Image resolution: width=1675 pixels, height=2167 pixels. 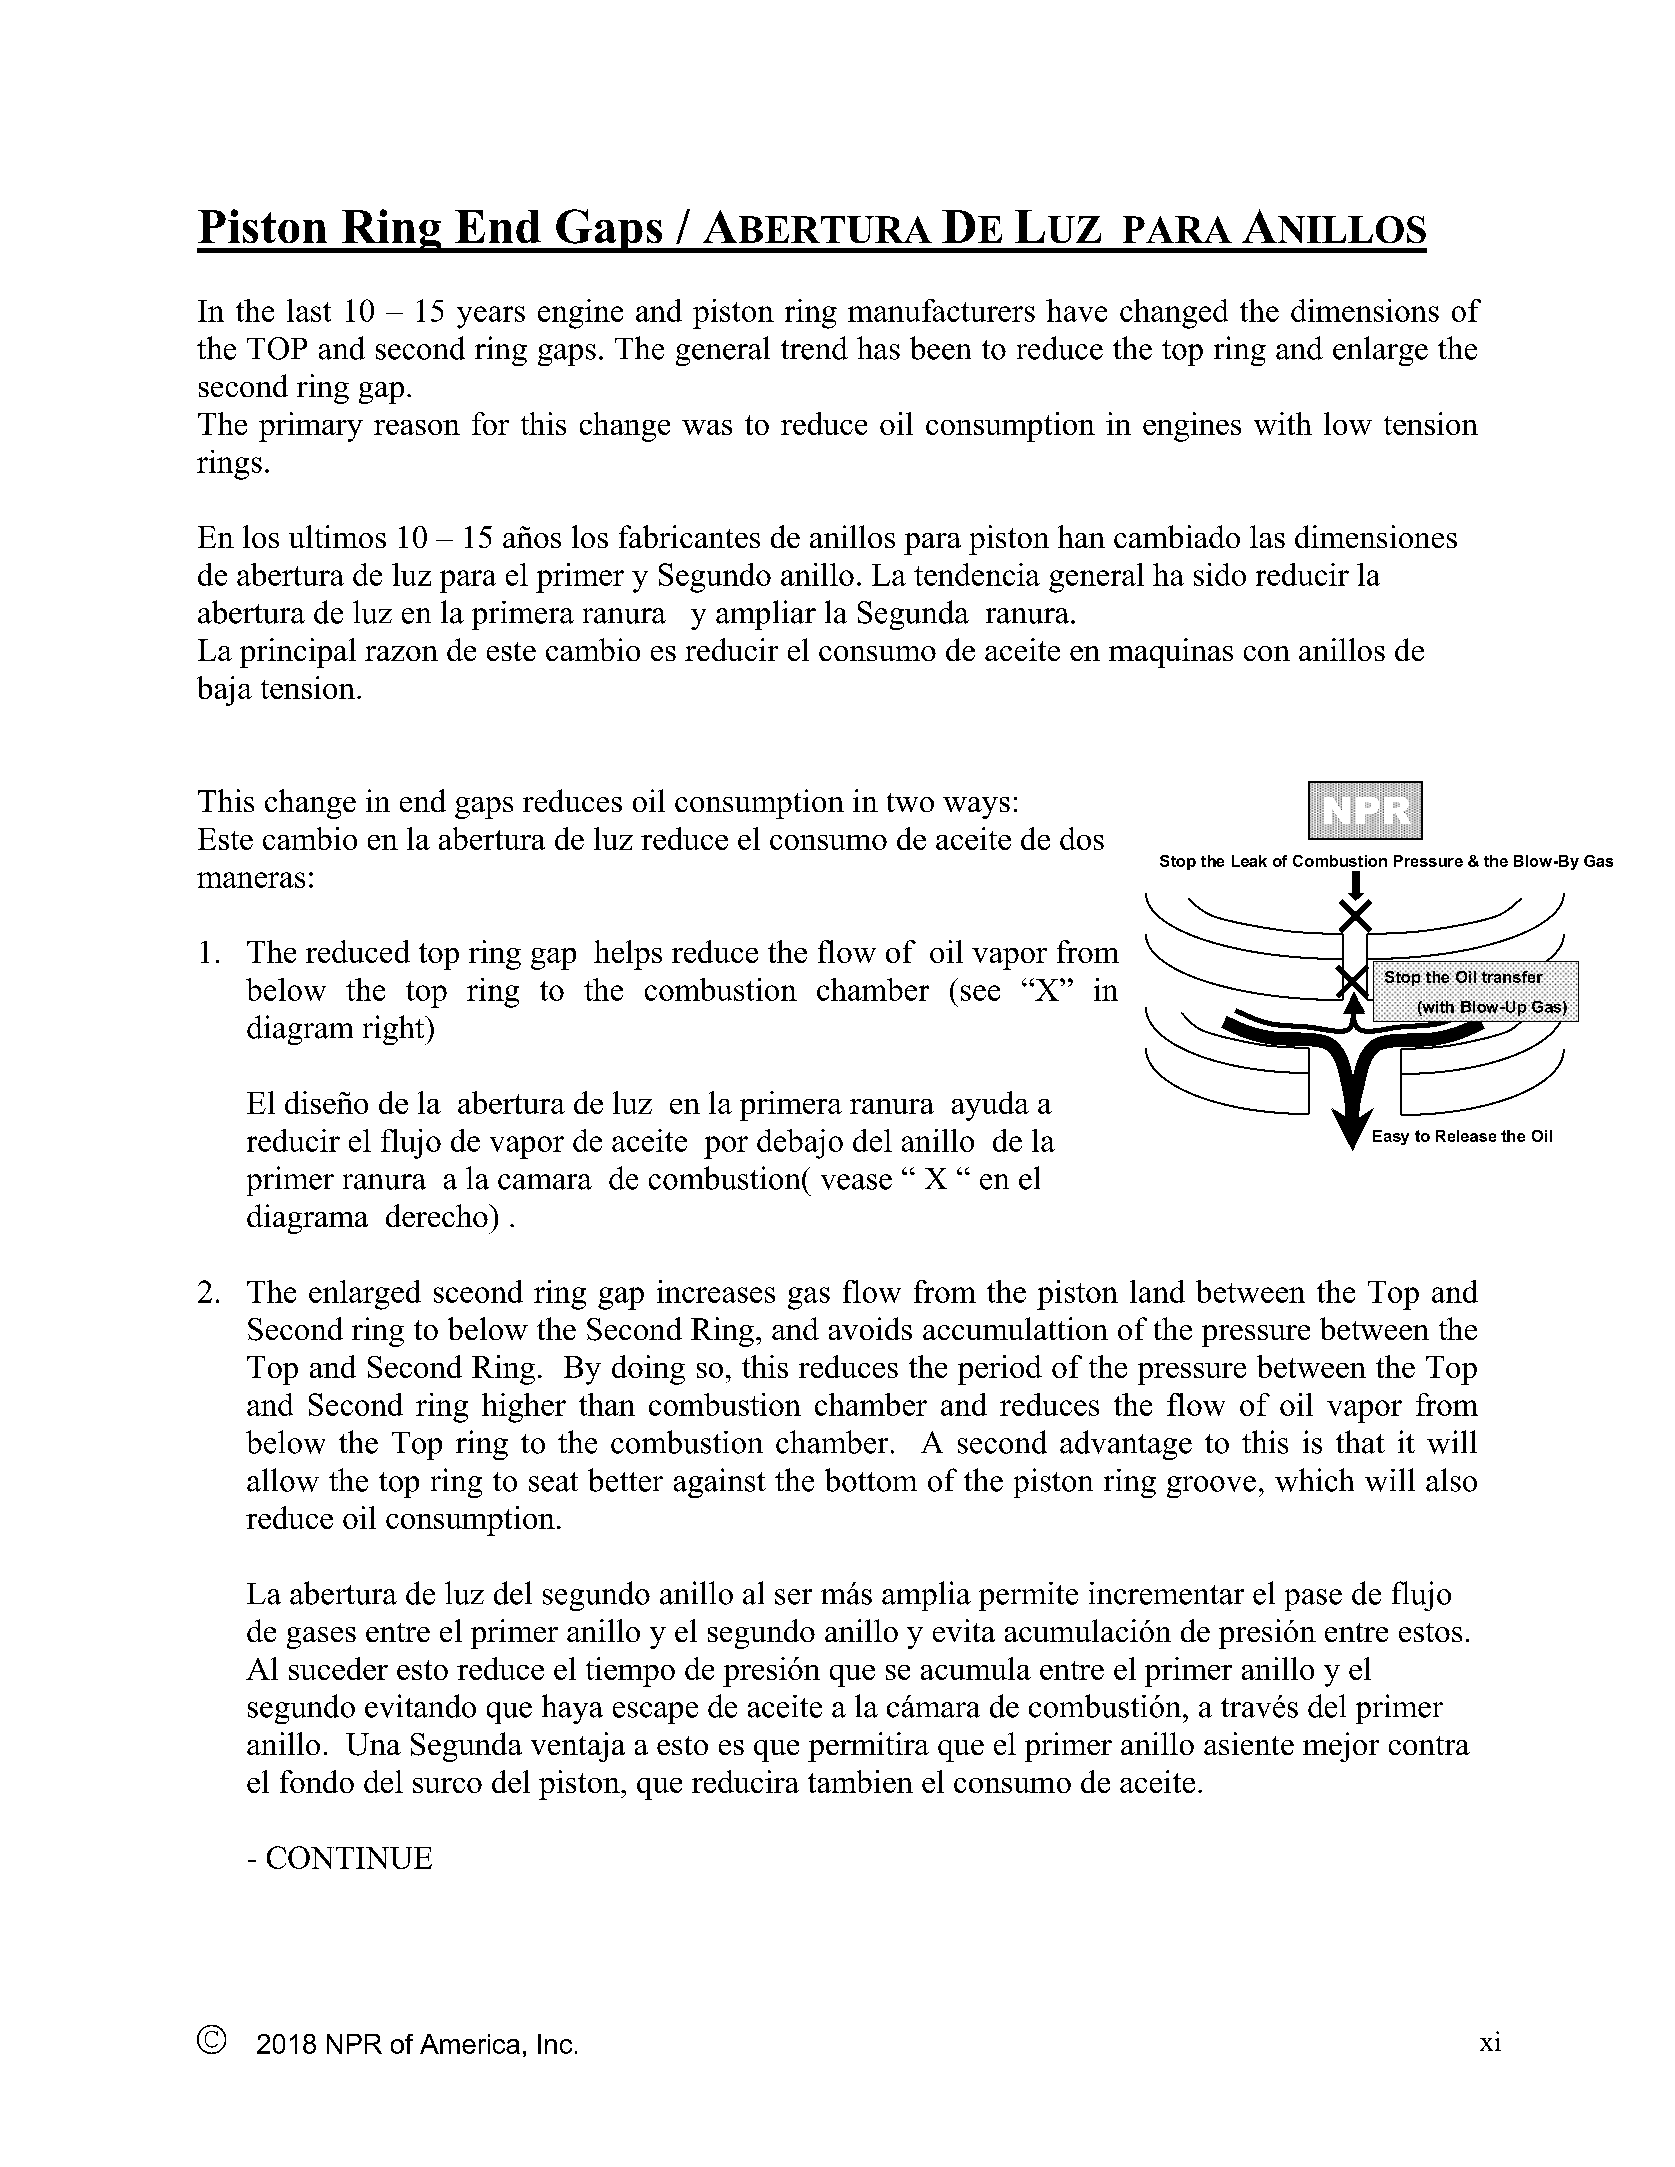 I want to click on Leak, so click(x=1249, y=861).
